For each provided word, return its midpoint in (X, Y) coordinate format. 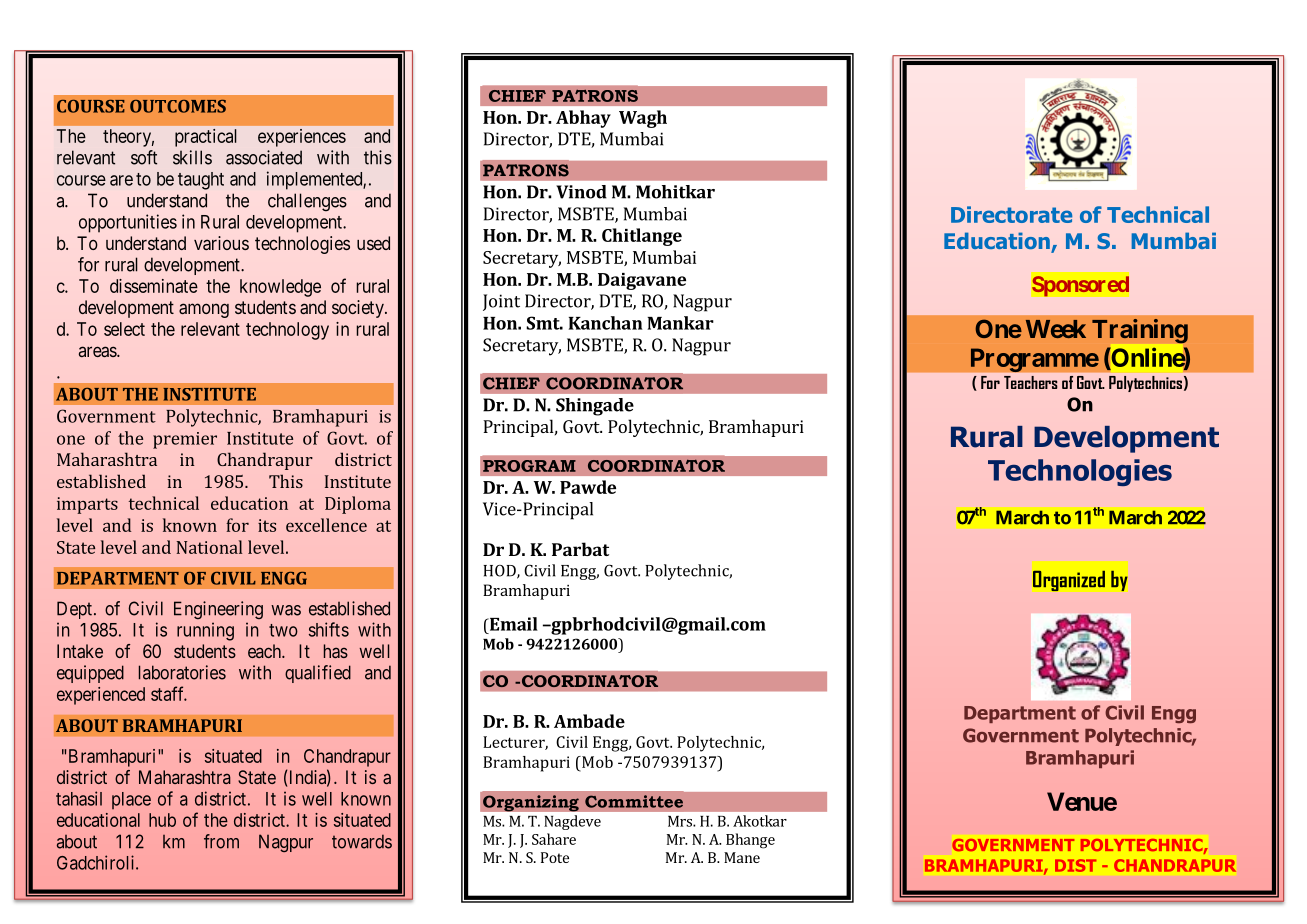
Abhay (583, 119)
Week (1056, 329)
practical (206, 138)
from (221, 841)
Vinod (581, 192)
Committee (634, 801)
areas (98, 351)
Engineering (218, 610)
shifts (329, 629)
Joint (501, 302)
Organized (1069, 581)
